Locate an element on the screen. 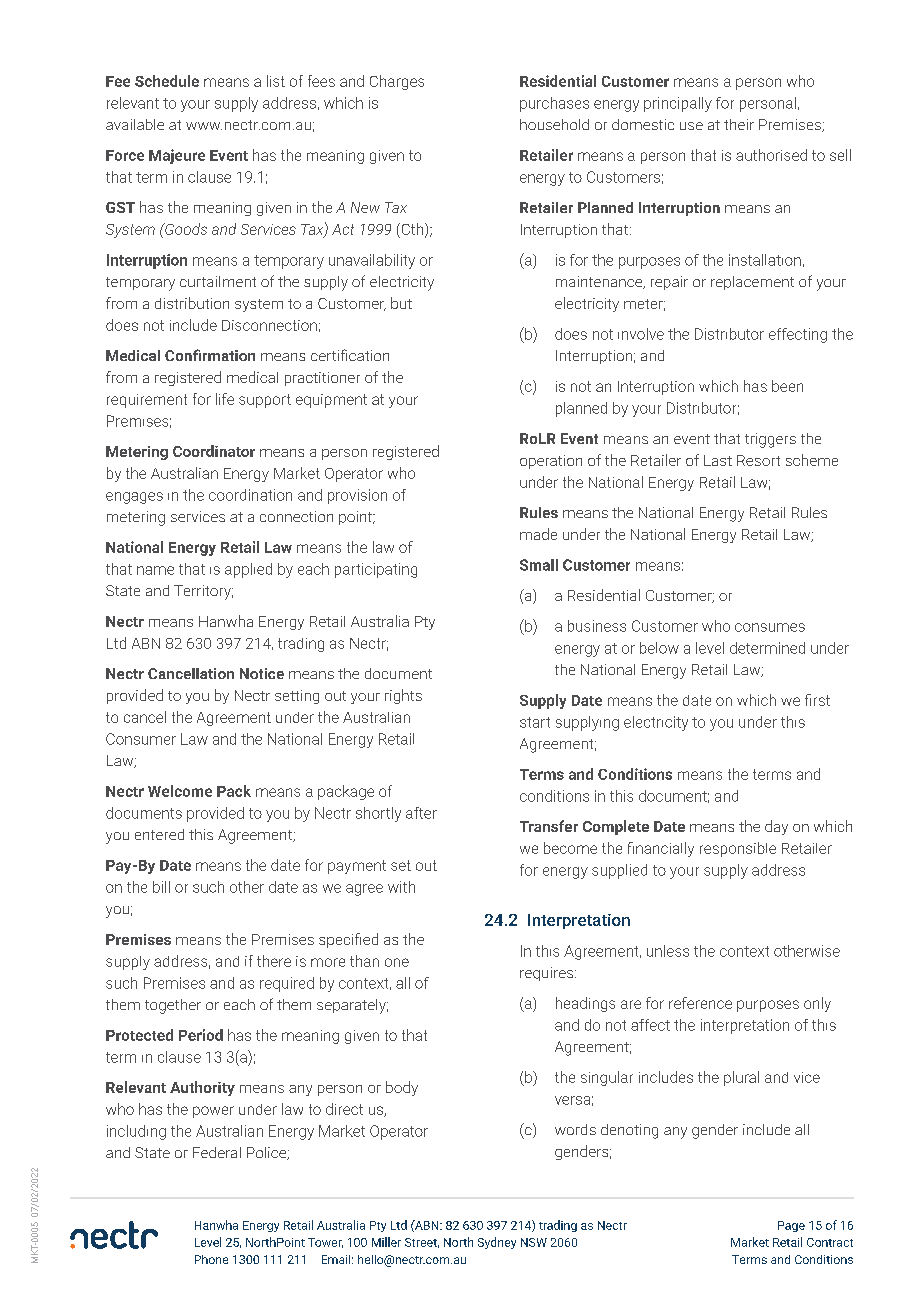  entered is located at coordinates (159, 834).
